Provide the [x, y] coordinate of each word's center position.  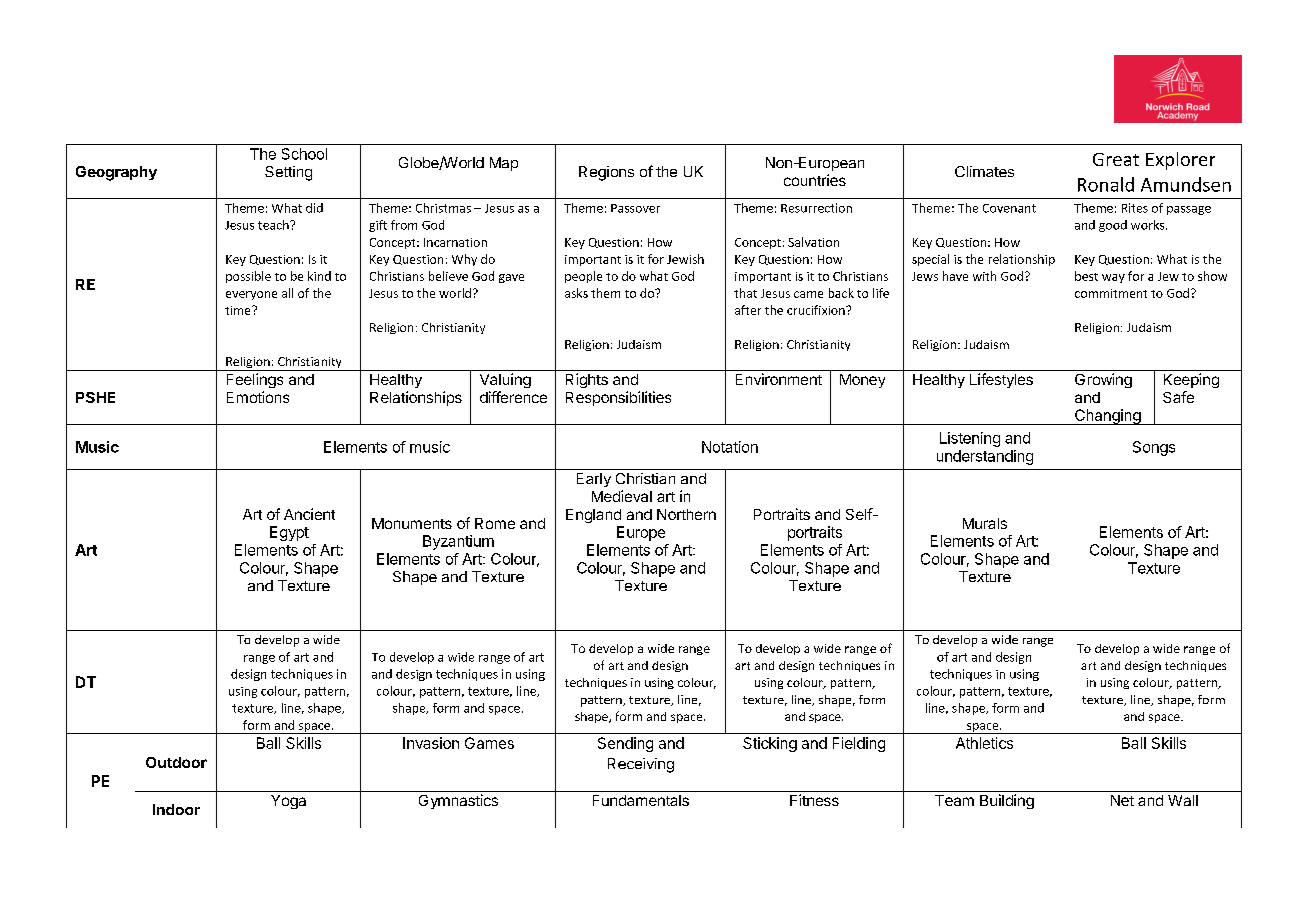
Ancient [309, 514]
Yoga [288, 802]
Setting [288, 173]
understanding [985, 457]
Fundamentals [641, 800]
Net [1122, 800]
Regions [606, 173]
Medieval [622, 496]
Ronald [1106, 184]
